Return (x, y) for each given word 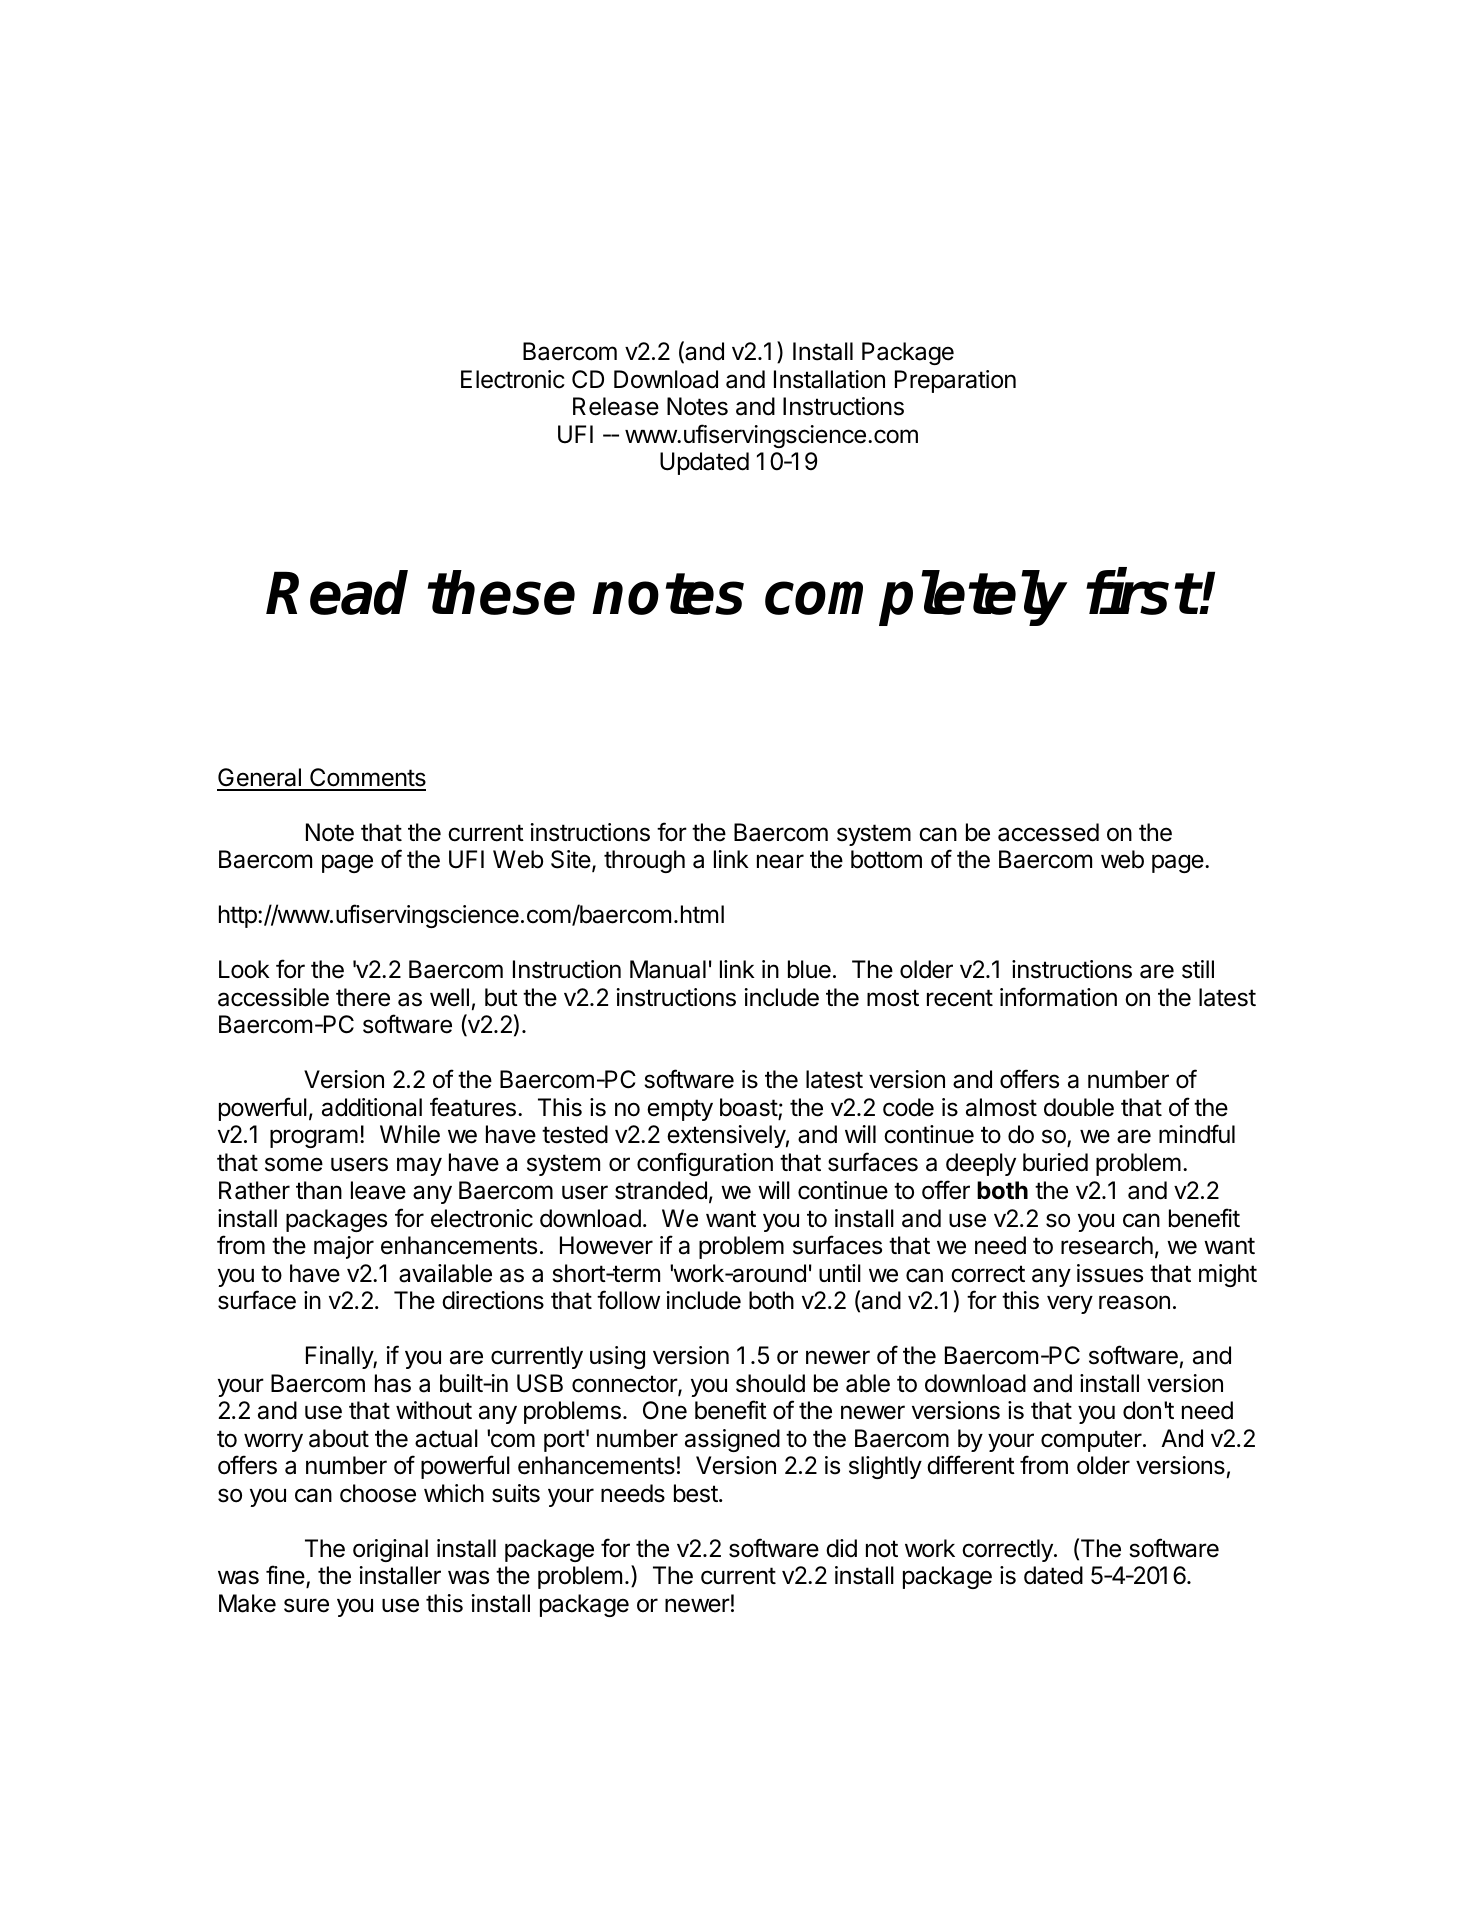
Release (616, 406)
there (363, 997)
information (1058, 997)
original (390, 1550)
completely (916, 598)
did (841, 1548)
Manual (668, 969)
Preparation (955, 381)
